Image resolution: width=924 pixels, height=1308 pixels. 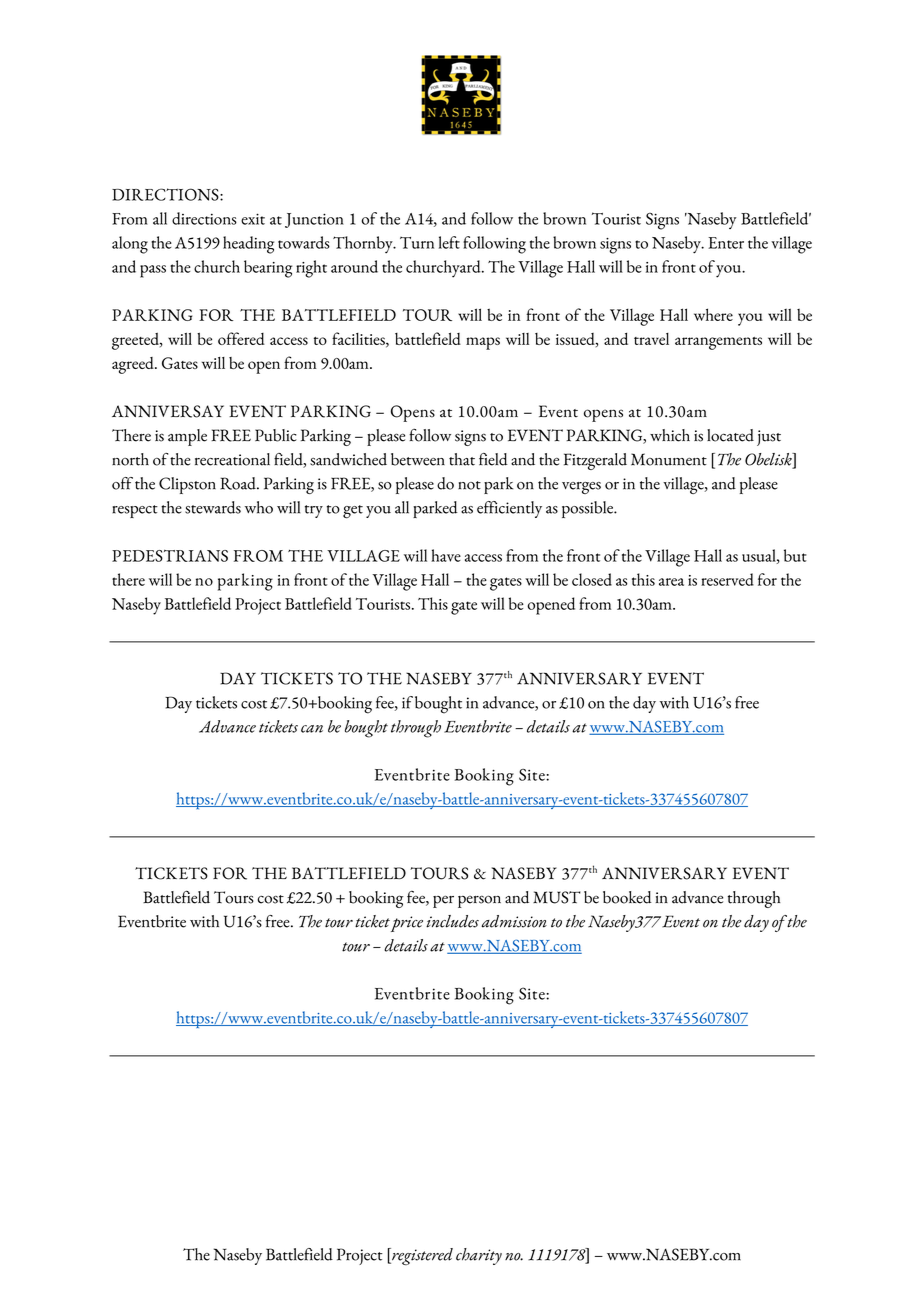 What do you see at coordinates (452, 921) in the screenshot?
I see `includes` at bounding box center [452, 921].
